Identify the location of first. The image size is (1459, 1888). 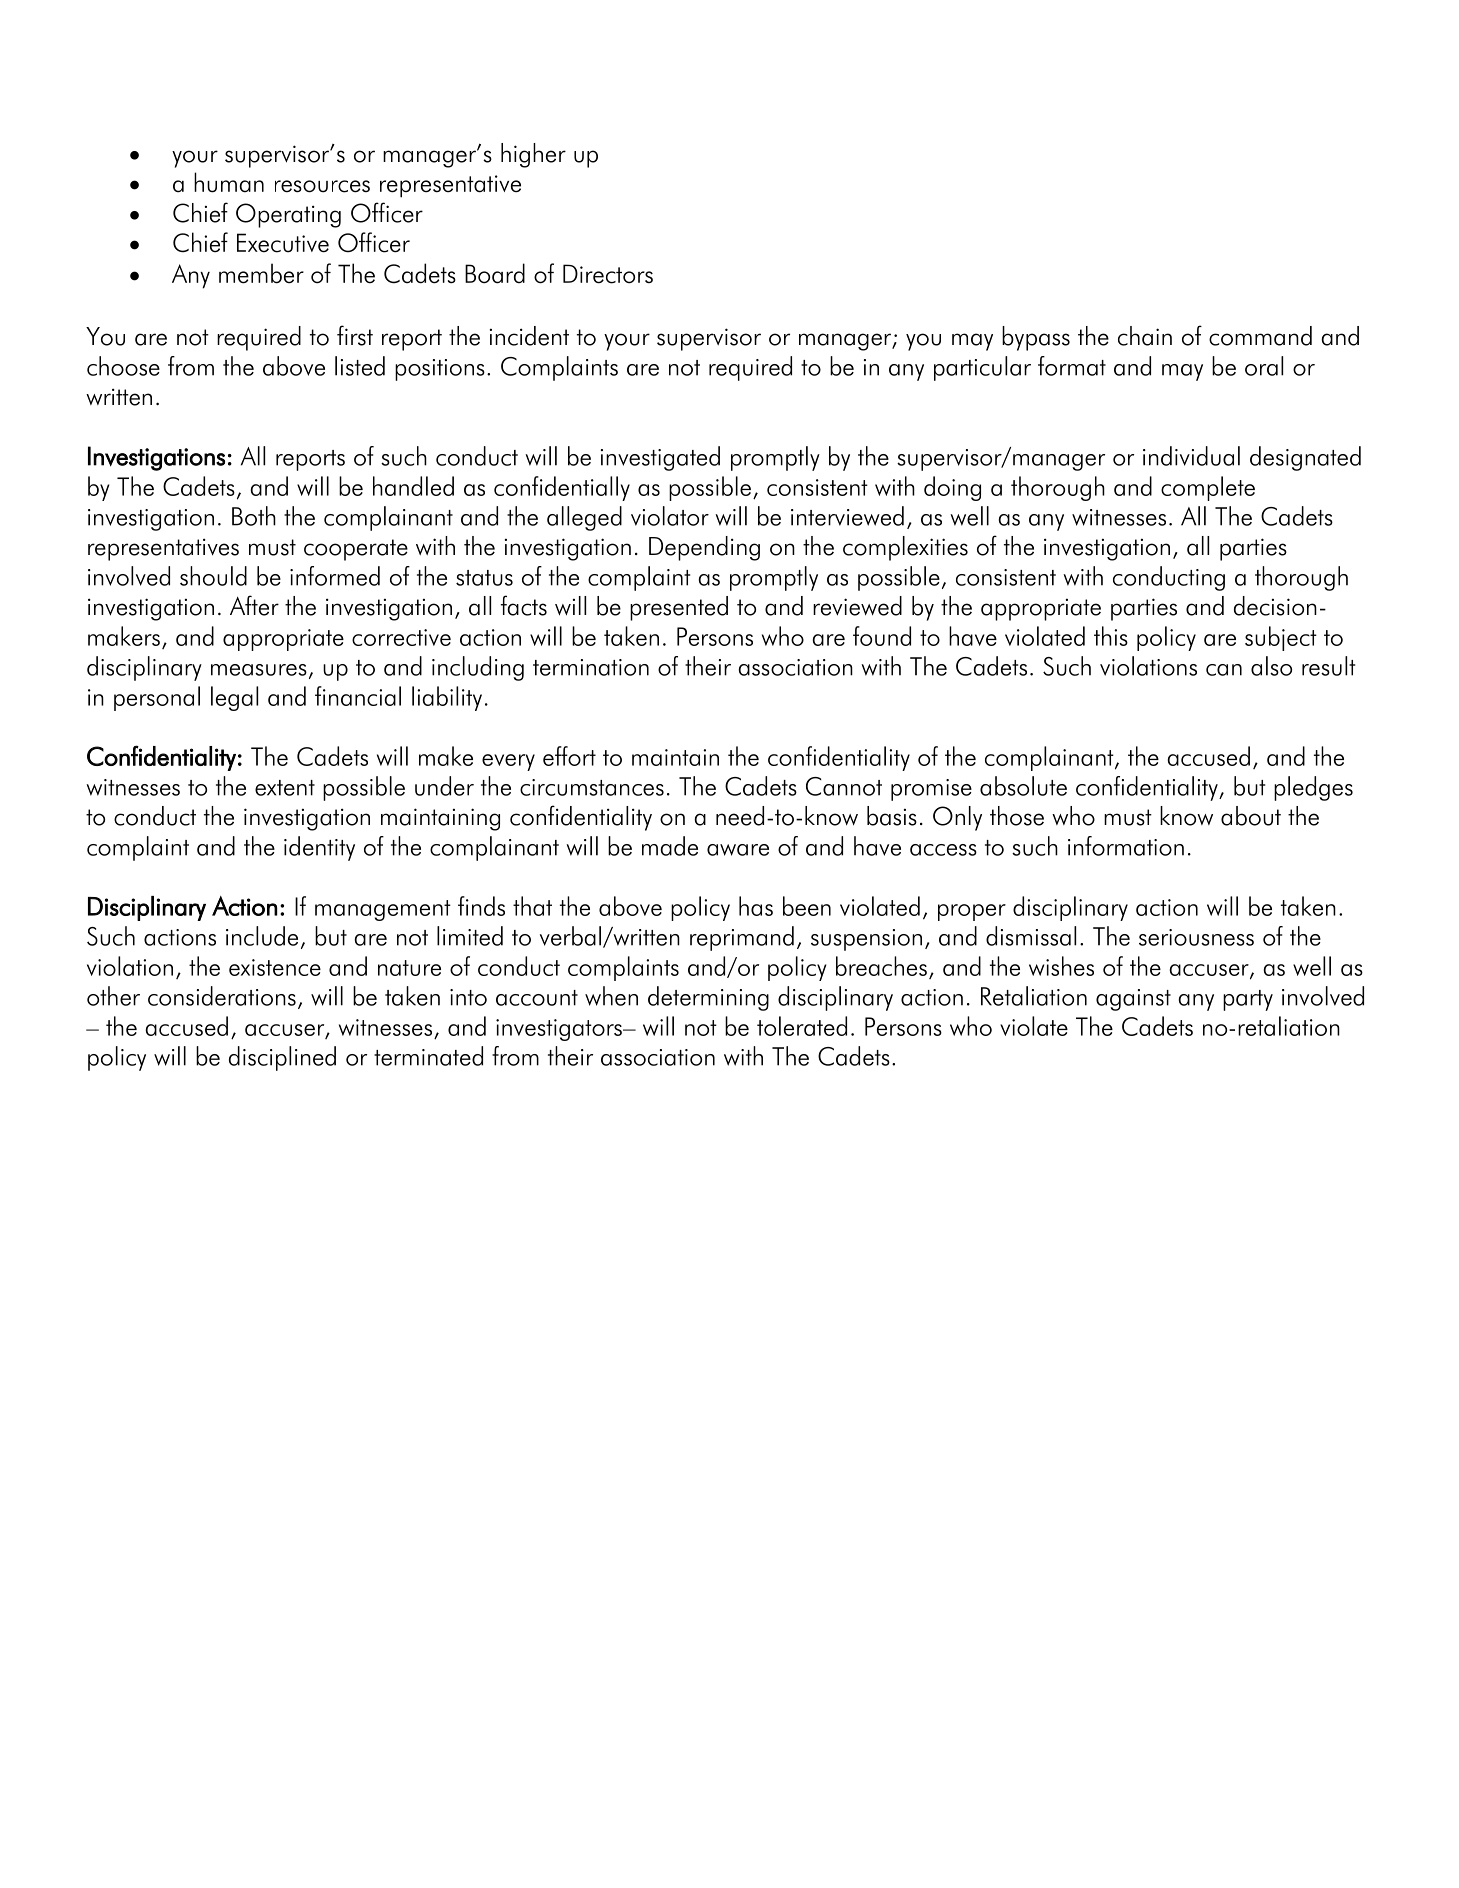
(355, 335).
